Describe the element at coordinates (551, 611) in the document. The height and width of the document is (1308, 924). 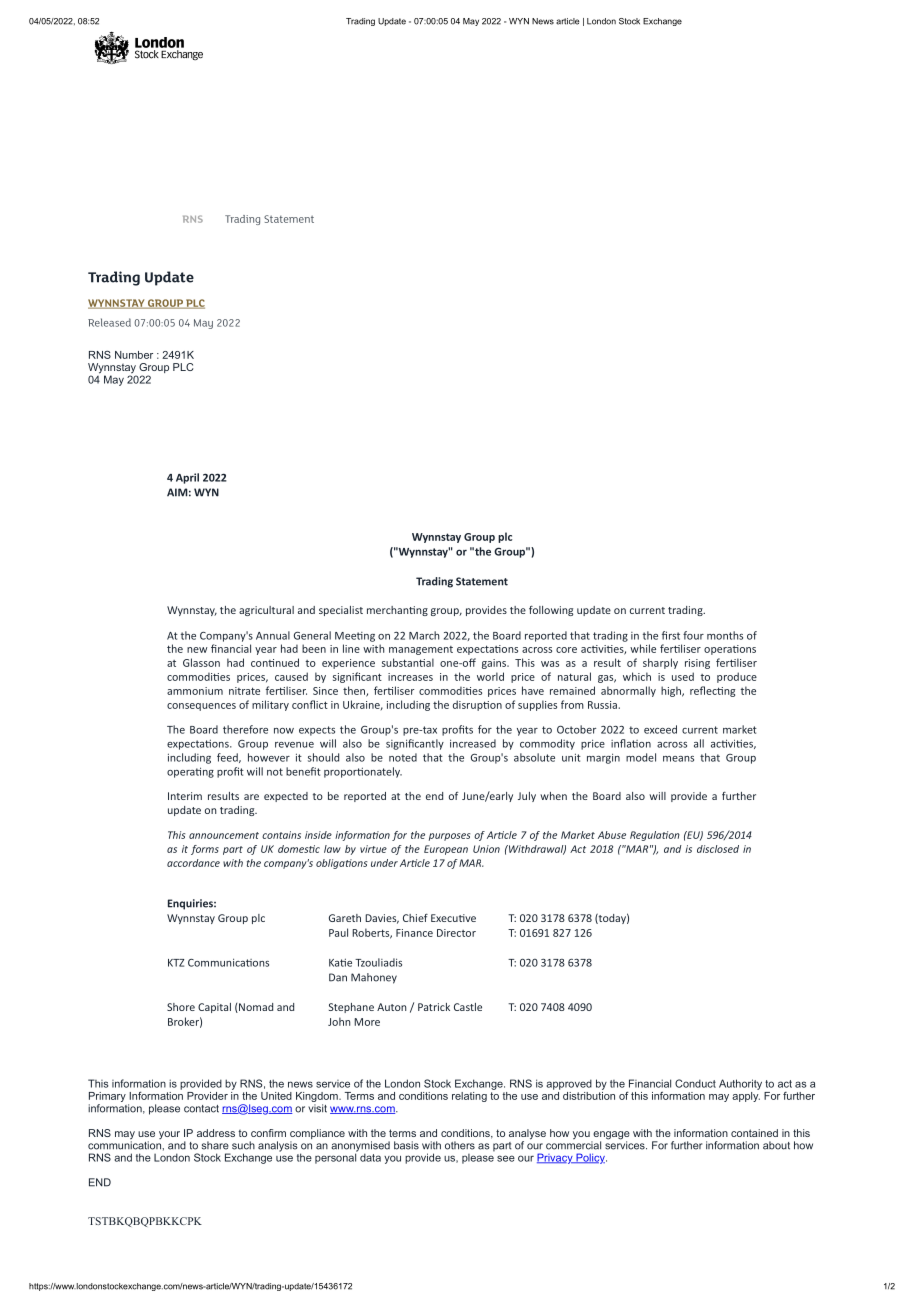
I see `following` at that location.
